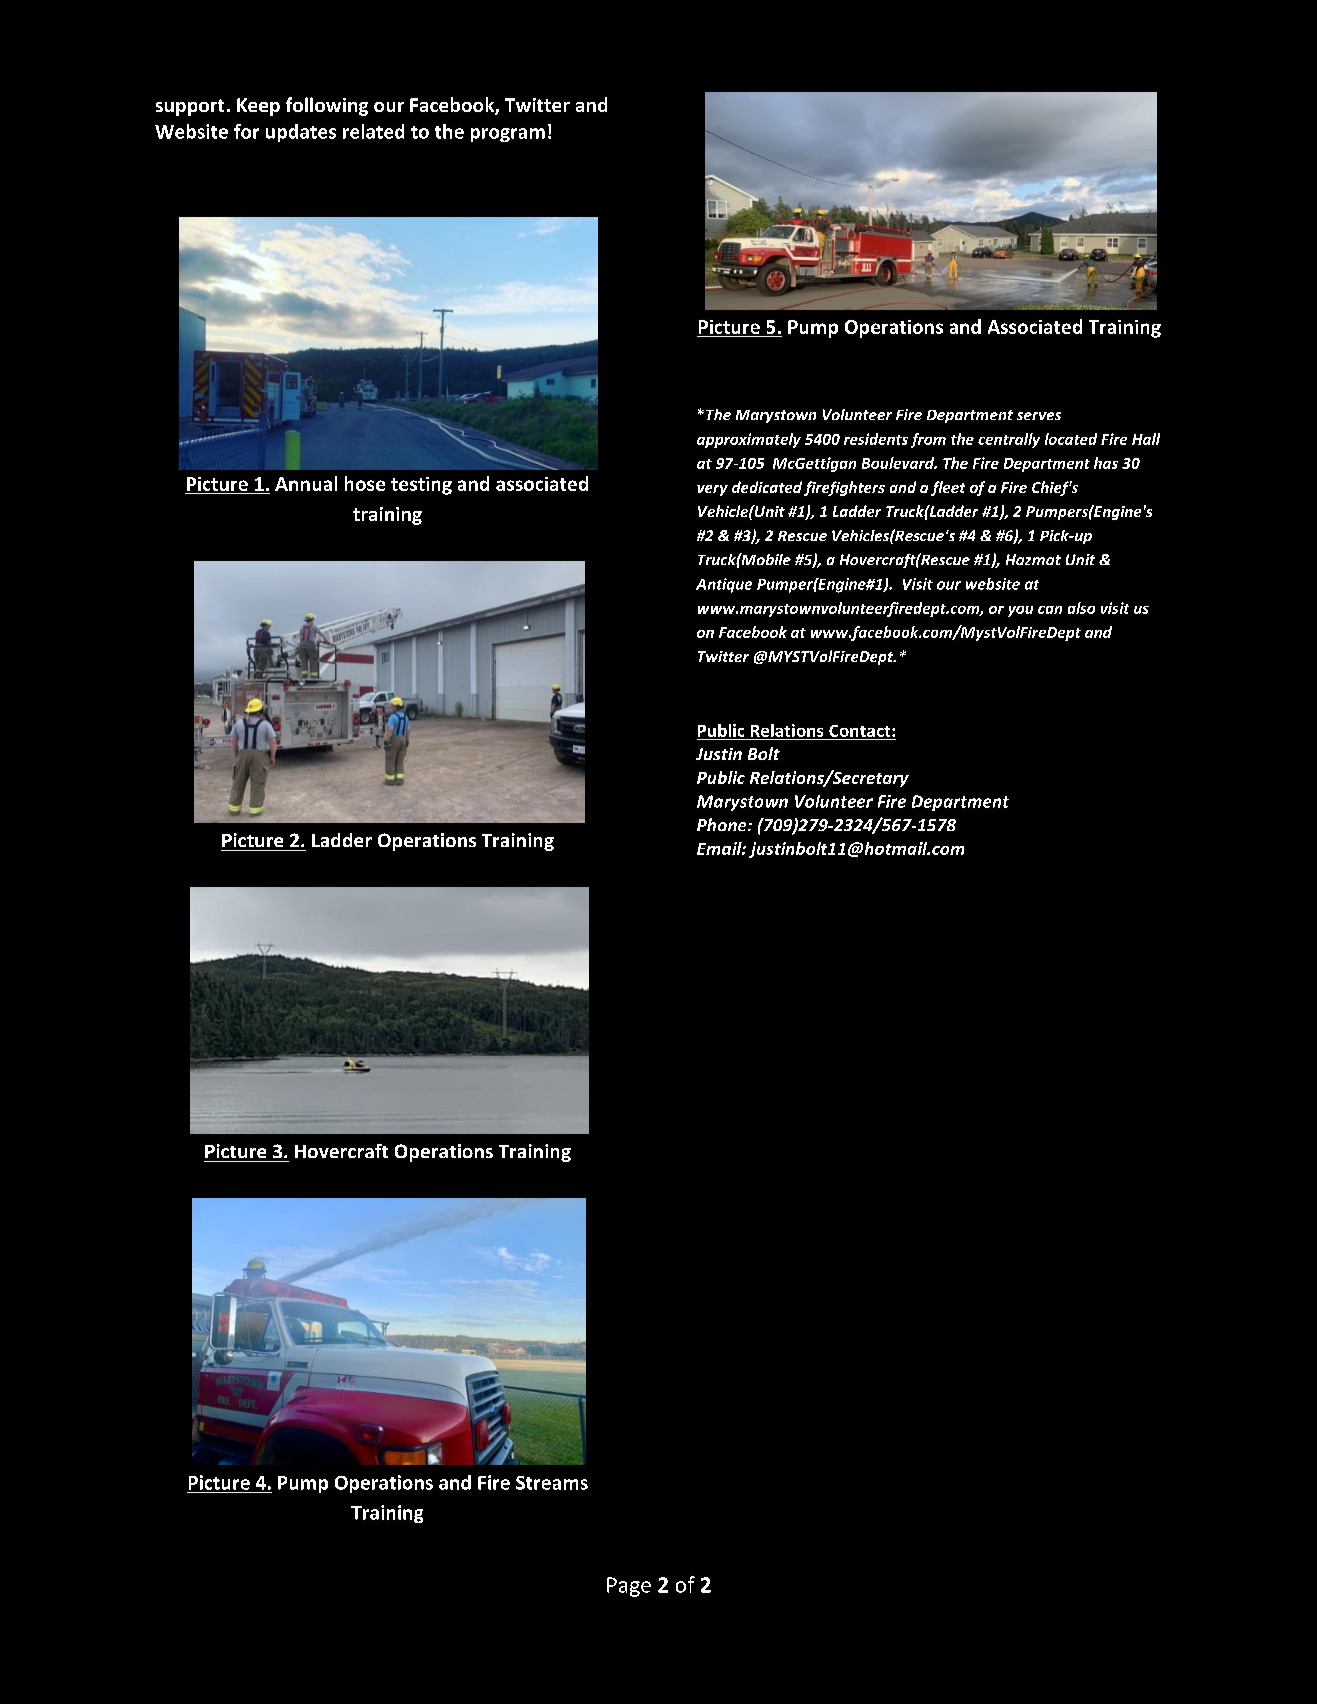  Describe the element at coordinates (508, 135) in the image. I see `program` at that location.
